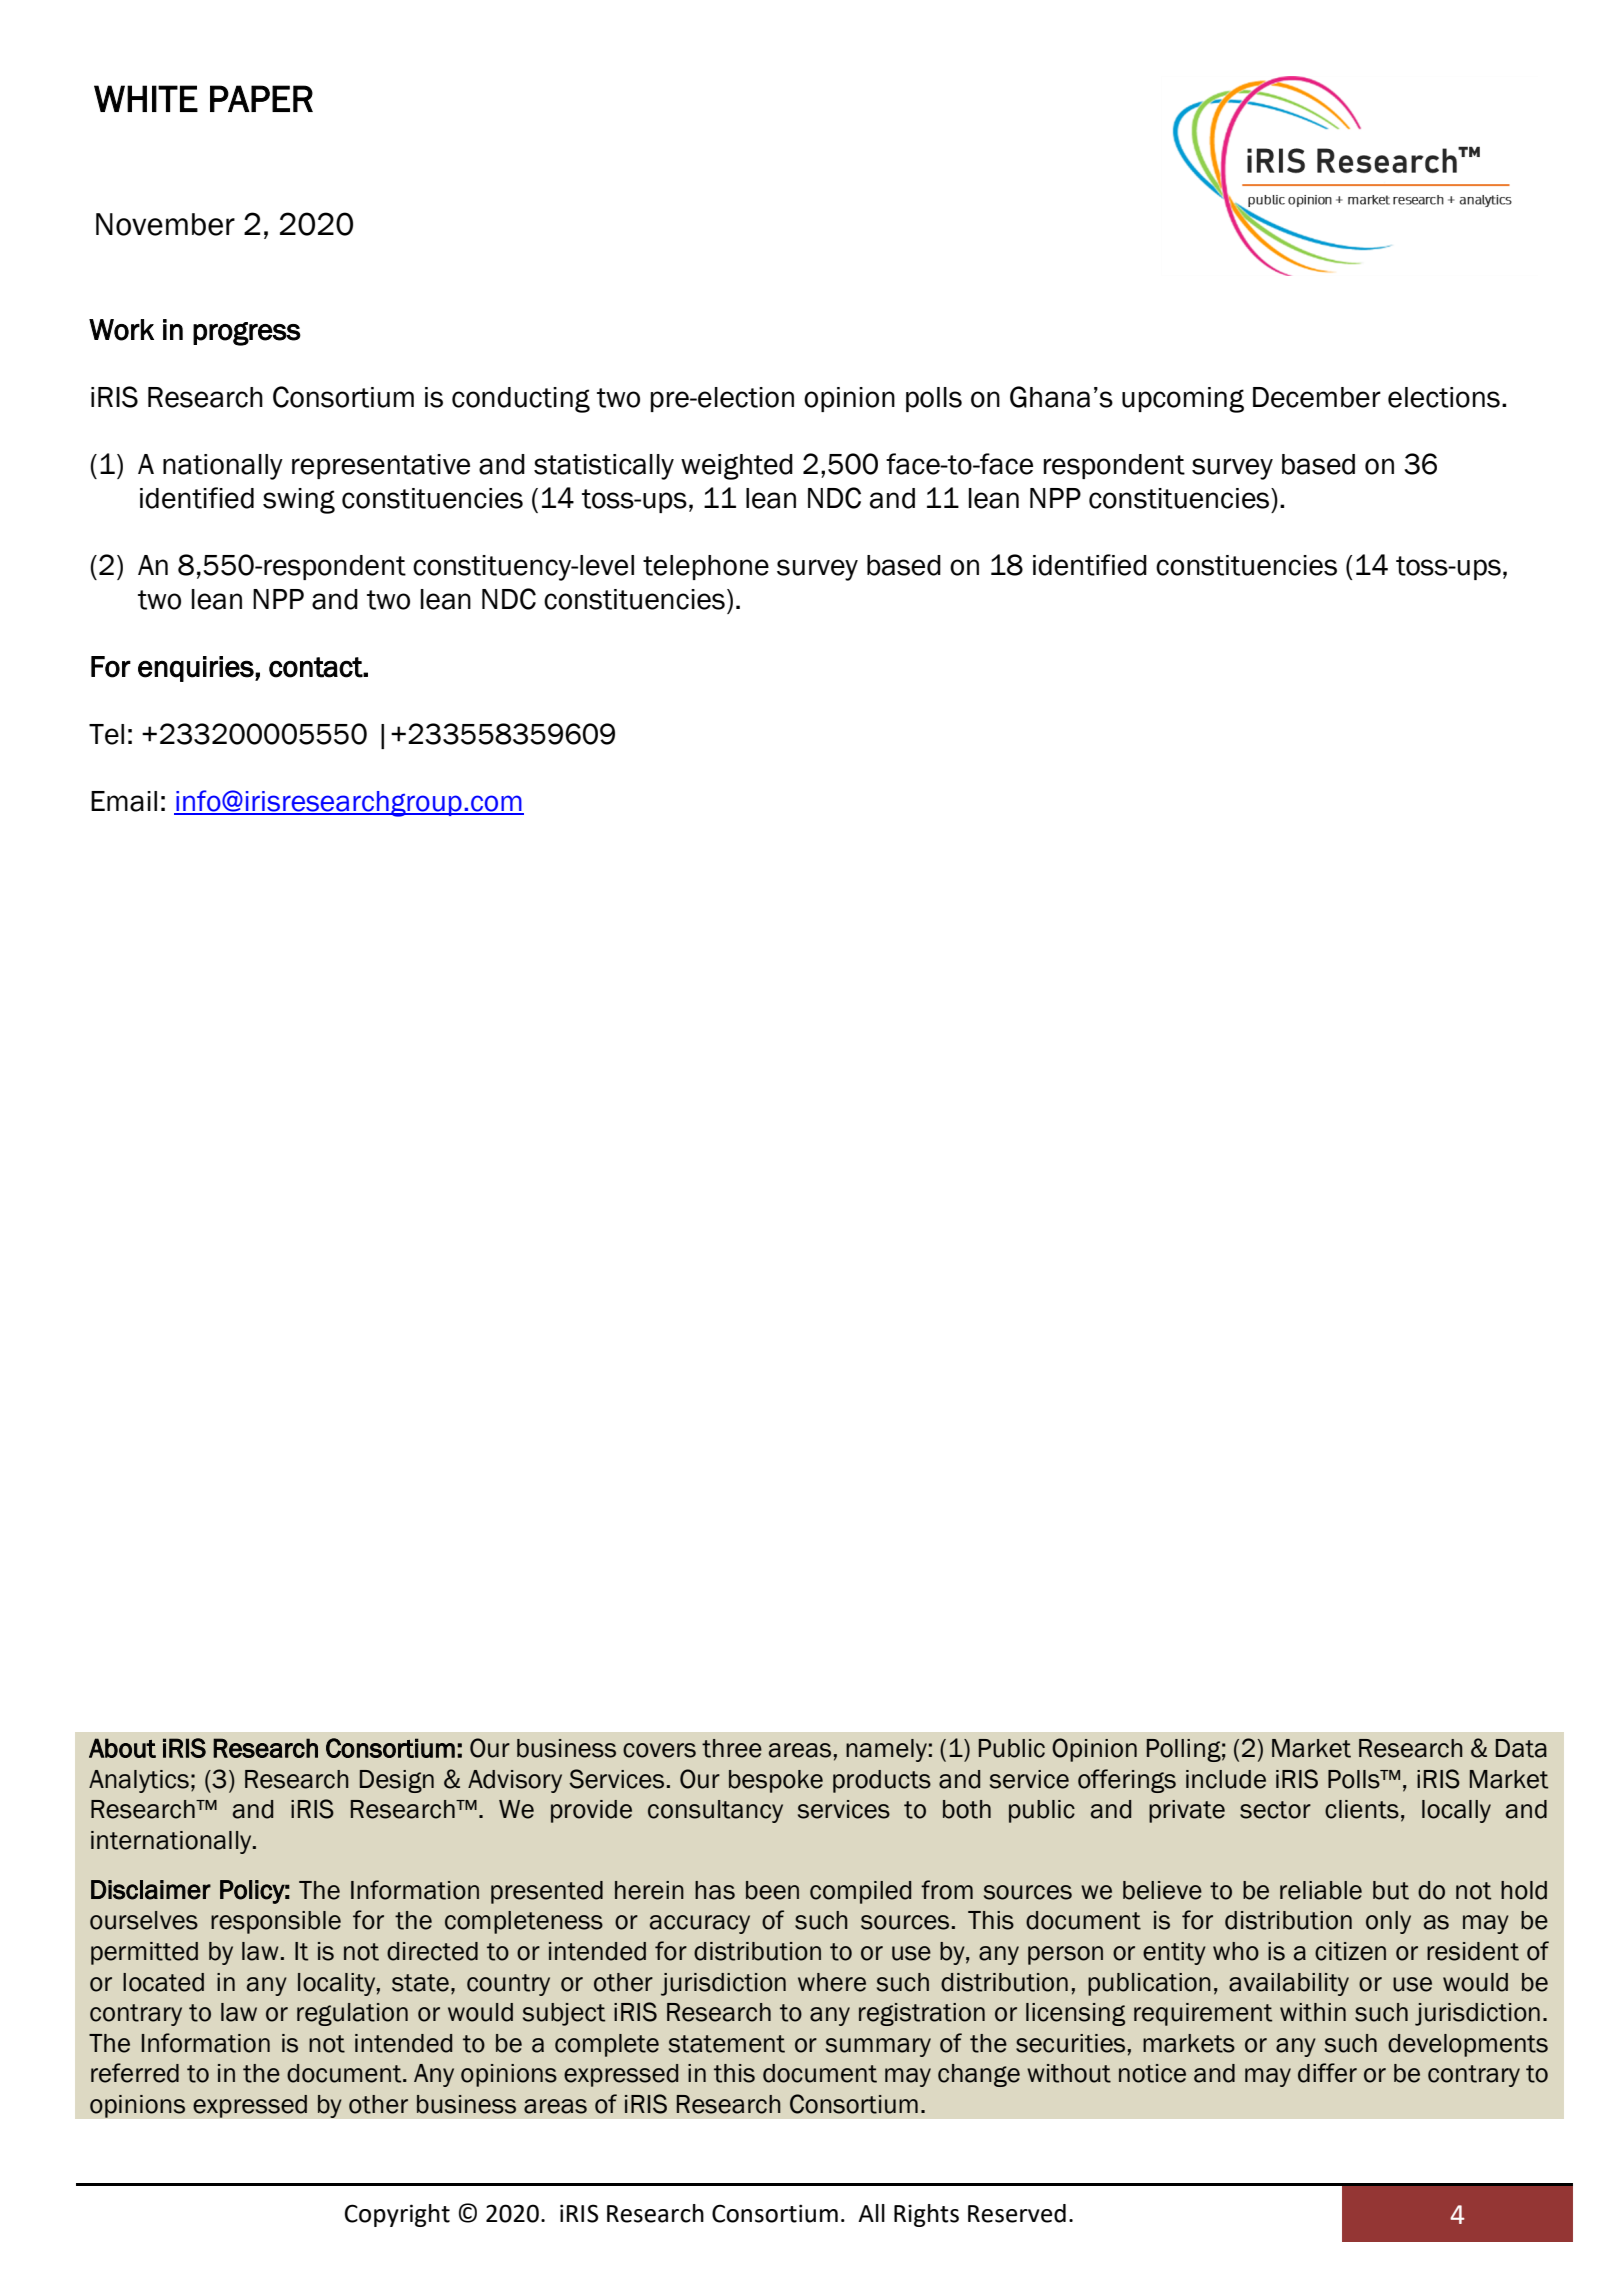 This page has width=1608, height=2275. I want to click on swing, so click(299, 501).
